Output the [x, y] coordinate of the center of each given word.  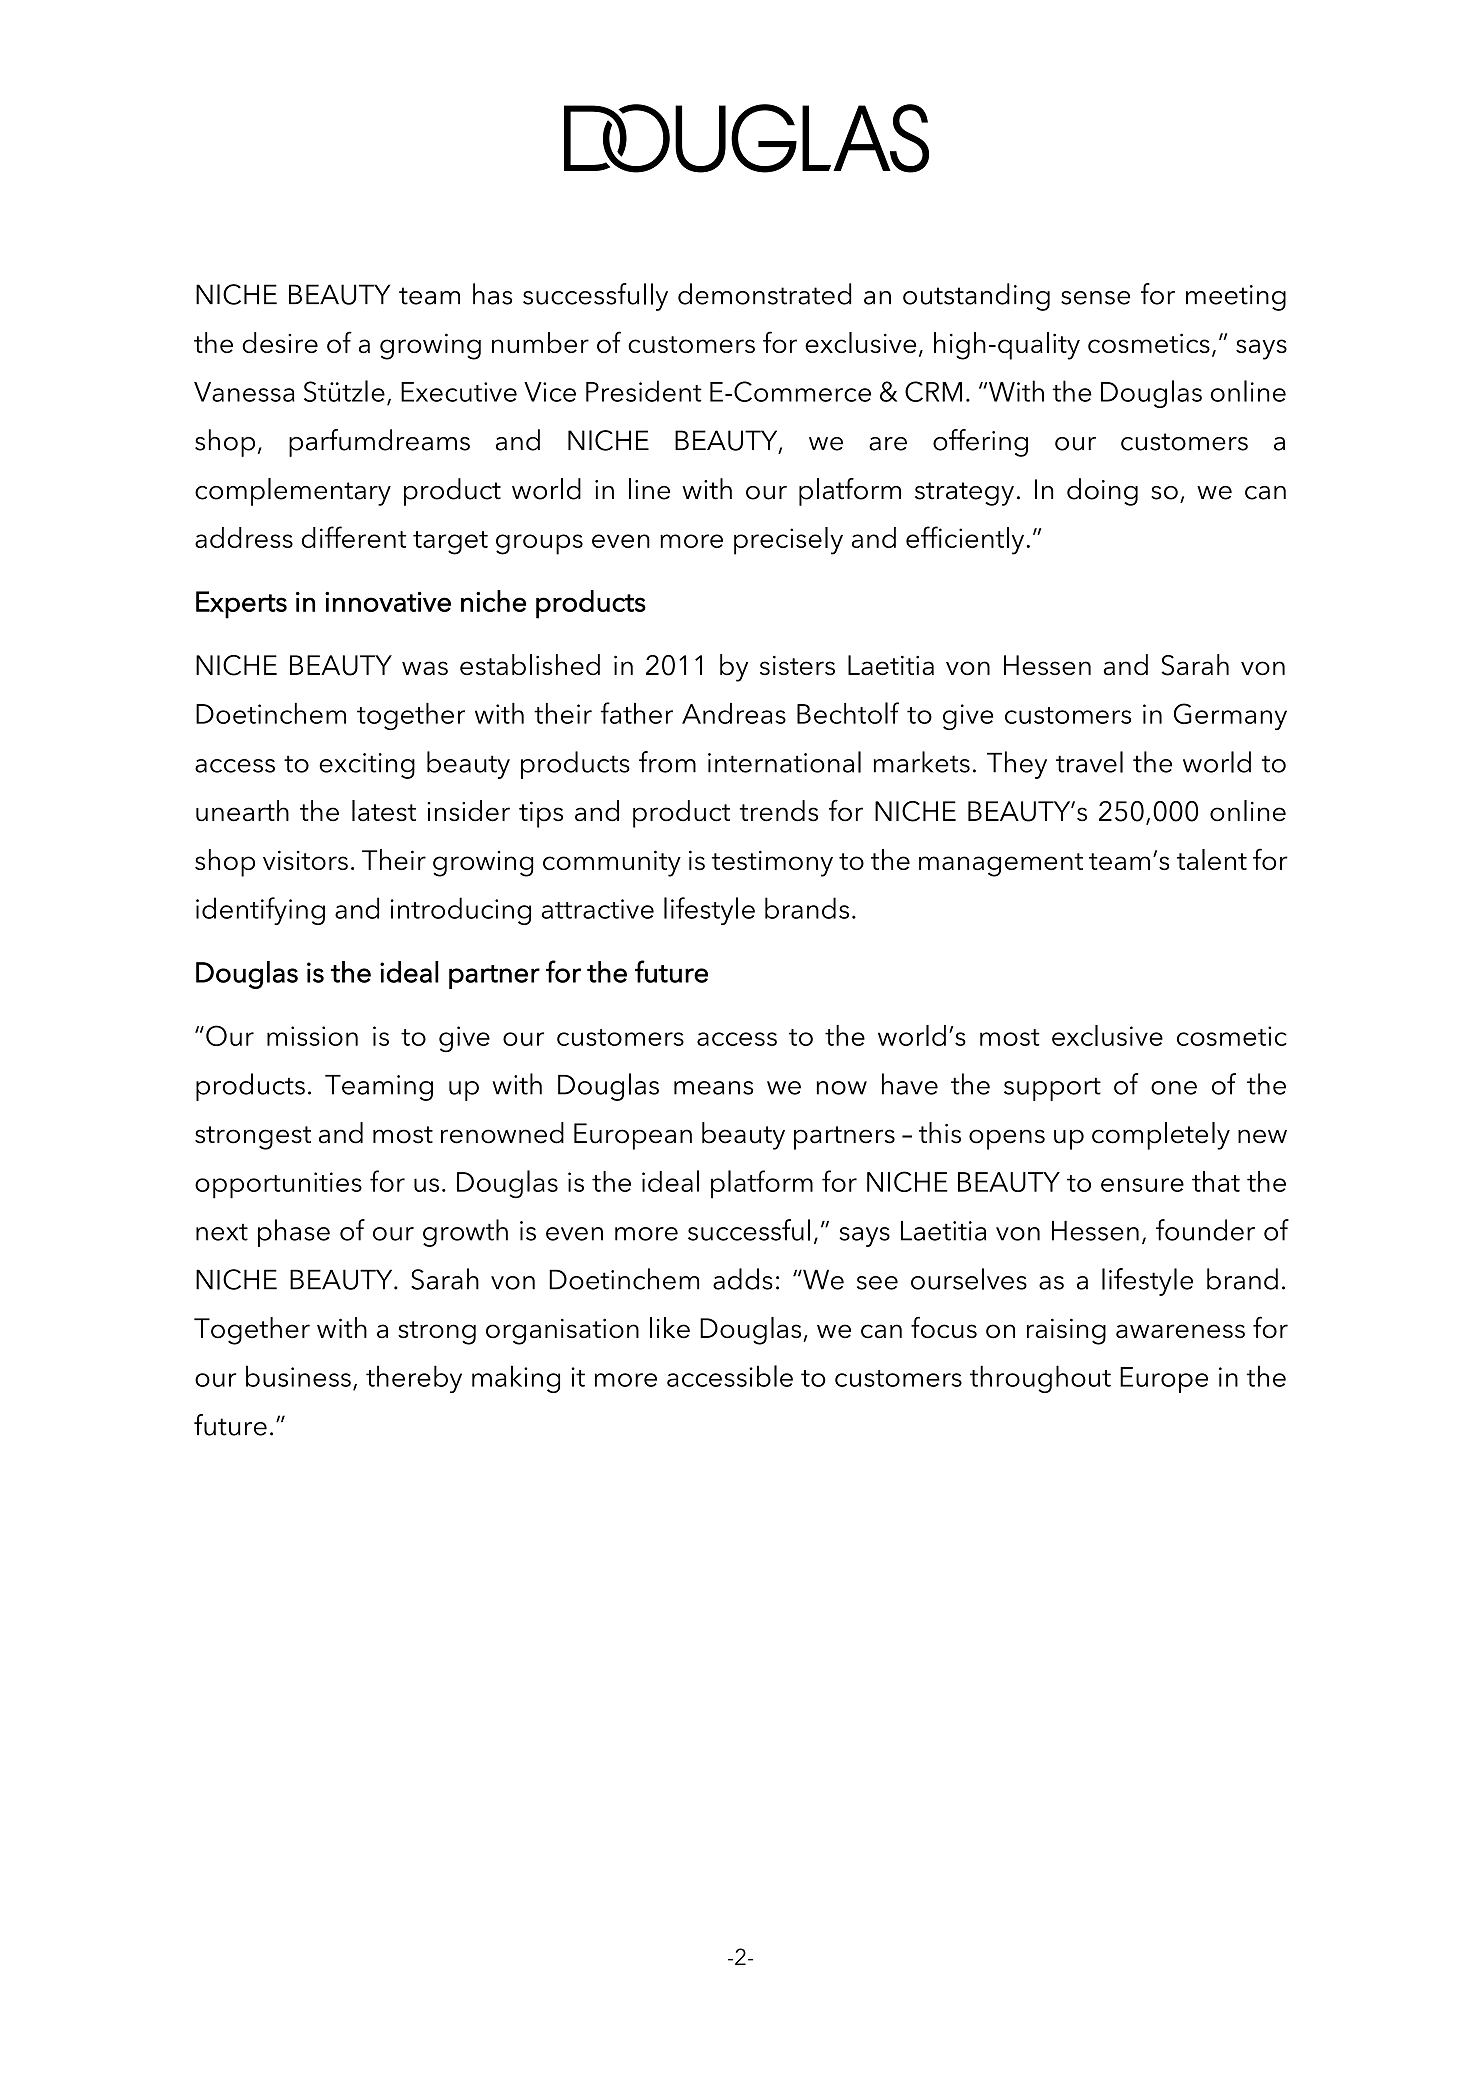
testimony [772, 863]
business [298, 1376]
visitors [305, 860]
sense [1095, 298]
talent [1212, 859]
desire [280, 342]
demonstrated [765, 294]
